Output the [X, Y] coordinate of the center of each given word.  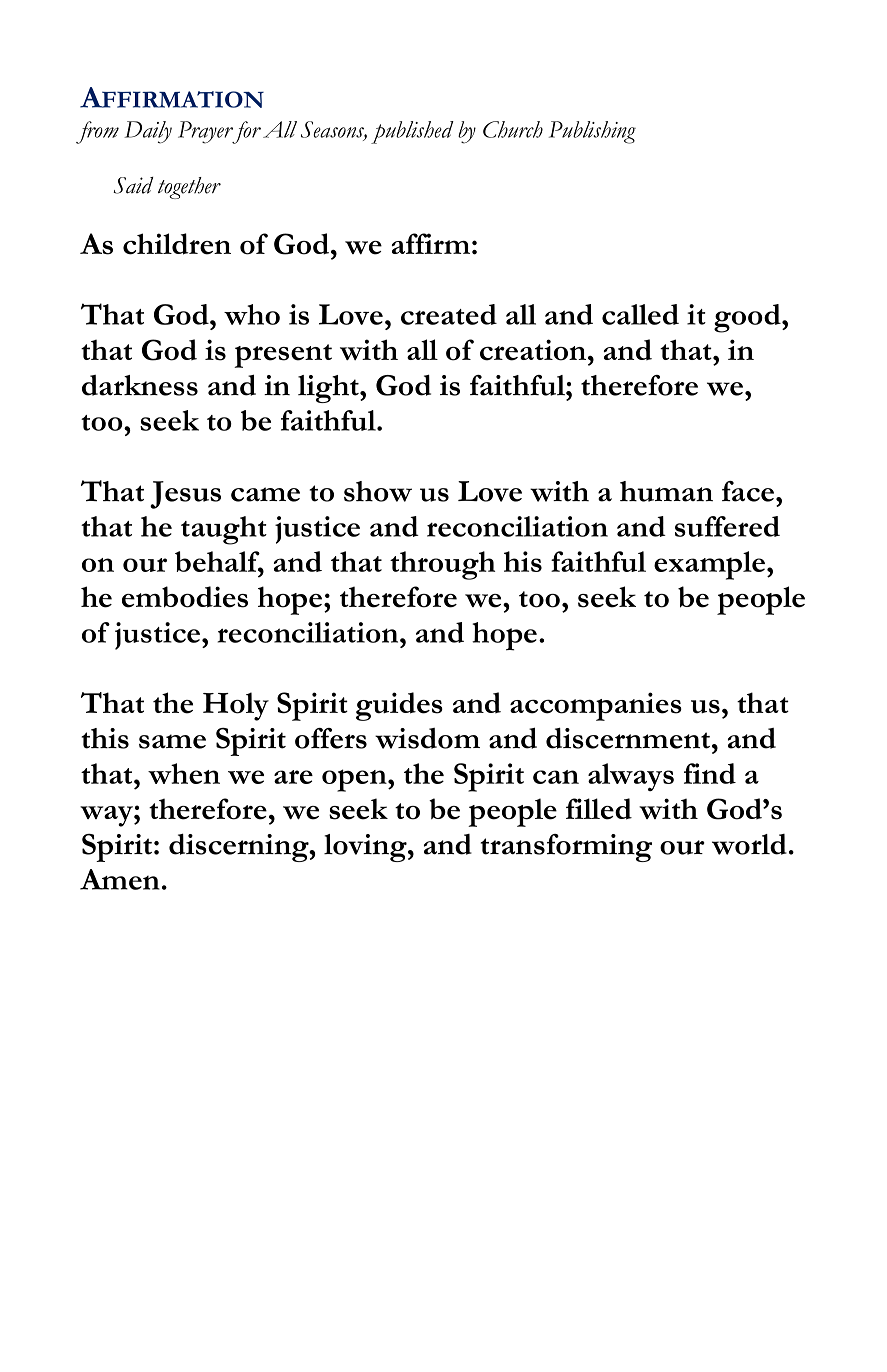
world [749, 844]
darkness [140, 385]
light [329, 389]
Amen [120, 879]
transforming [566, 848]
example [709, 565]
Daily [148, 132]
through [442, 565]
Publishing [592, 132]
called [640, 314]
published [412, 132]
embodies [185, 597]
